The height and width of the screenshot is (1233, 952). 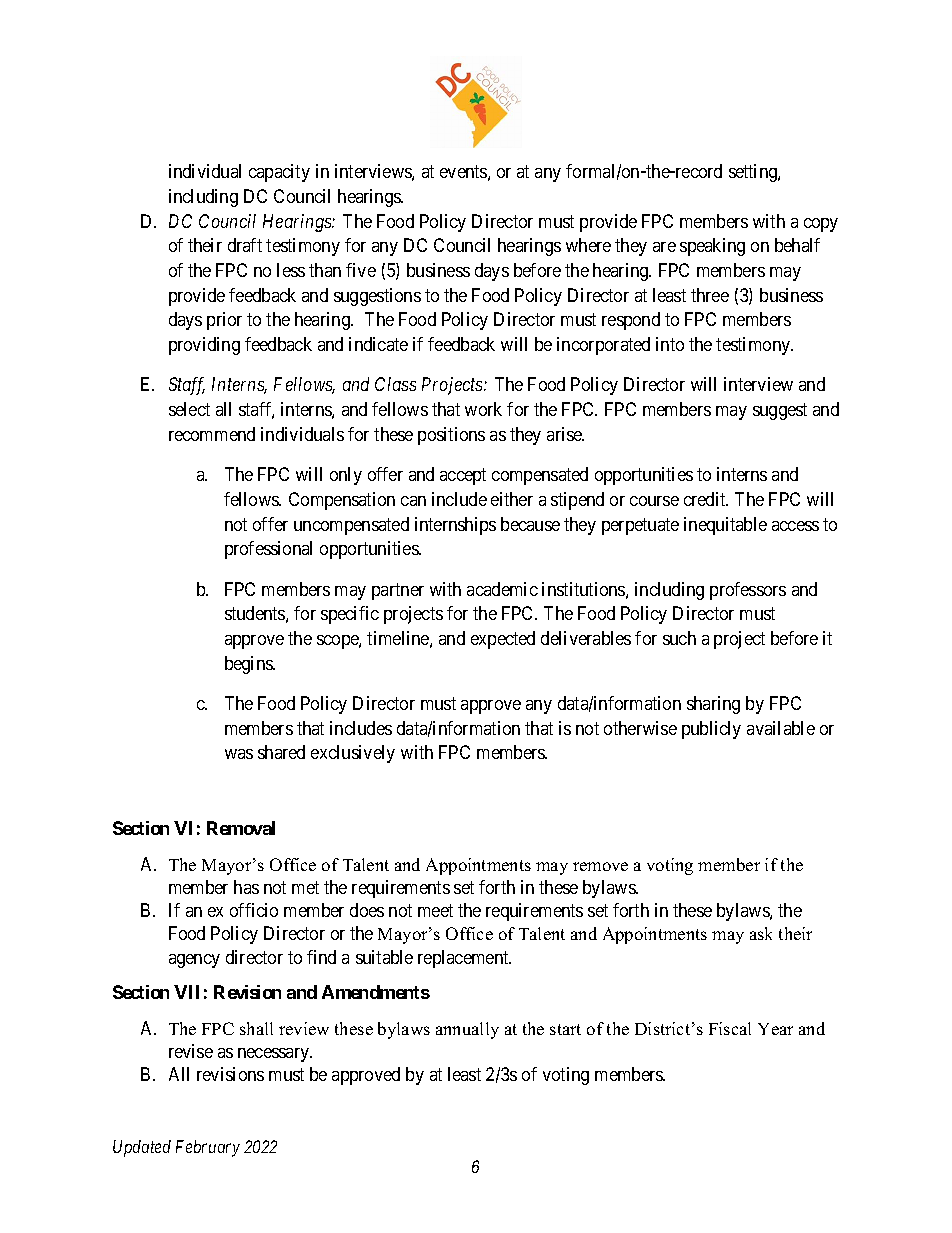 What do you see at coordinates (588, 245) in the screenshot?
I see `where` at bounding box center [588, 245].
